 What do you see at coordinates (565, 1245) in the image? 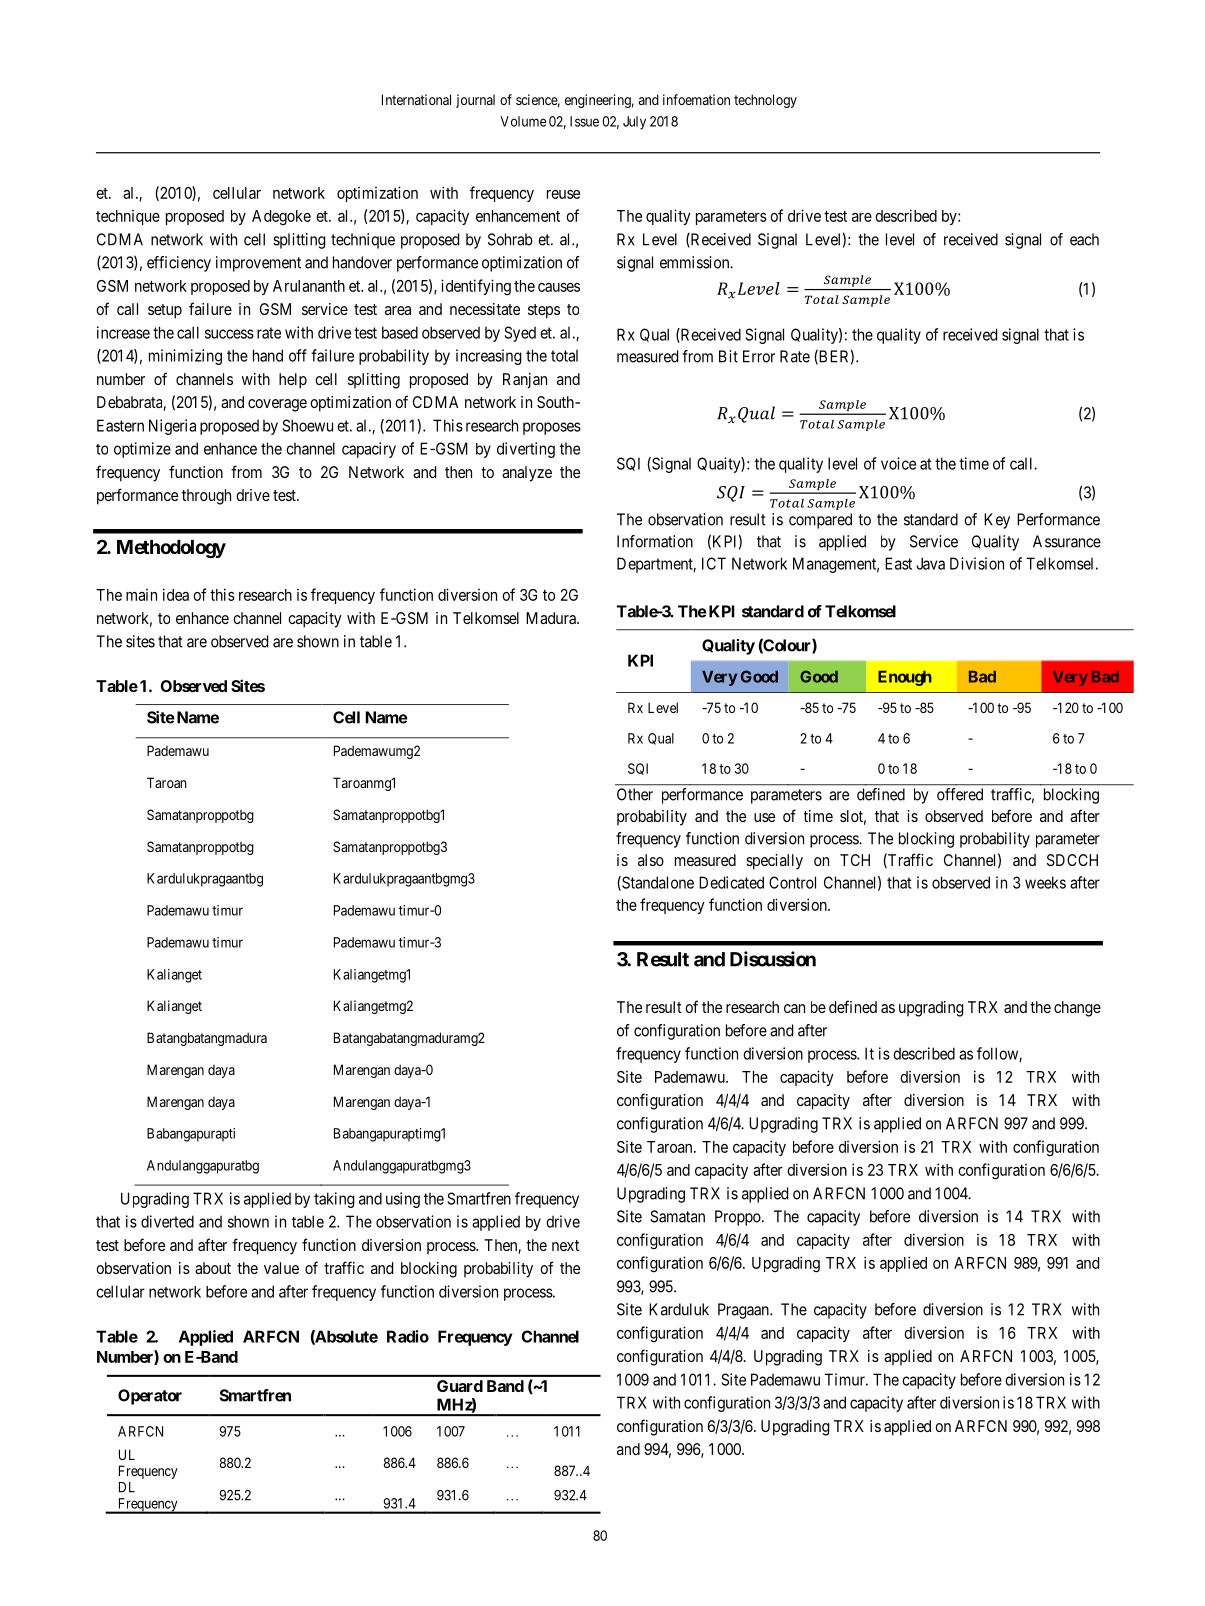
I see `next` at bounding box center [565, 1245].
